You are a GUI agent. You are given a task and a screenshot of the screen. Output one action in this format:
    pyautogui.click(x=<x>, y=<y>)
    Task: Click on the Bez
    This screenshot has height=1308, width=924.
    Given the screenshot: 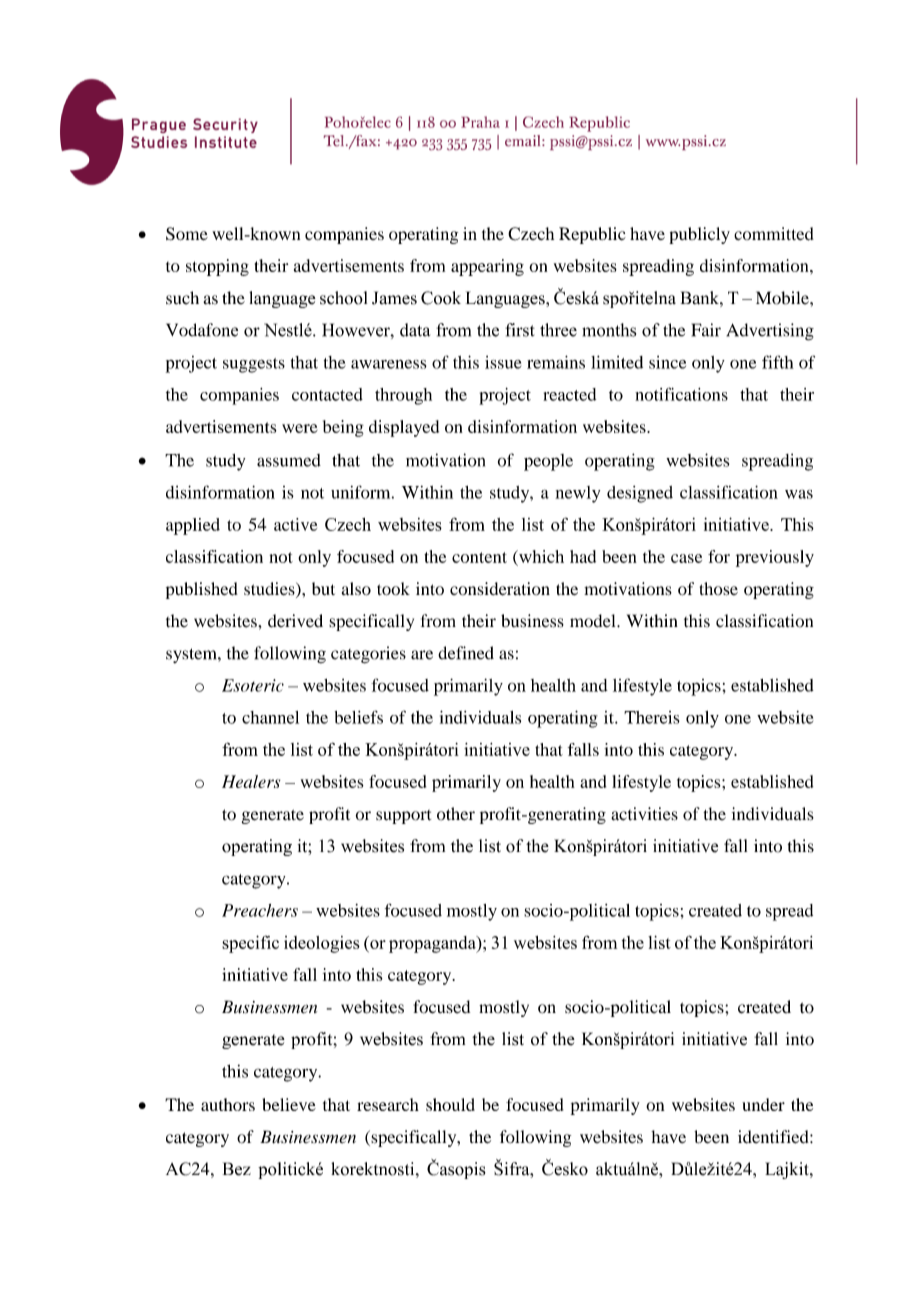 What is the action you would take?
    pyautogui.click(x=237, y=1169)
